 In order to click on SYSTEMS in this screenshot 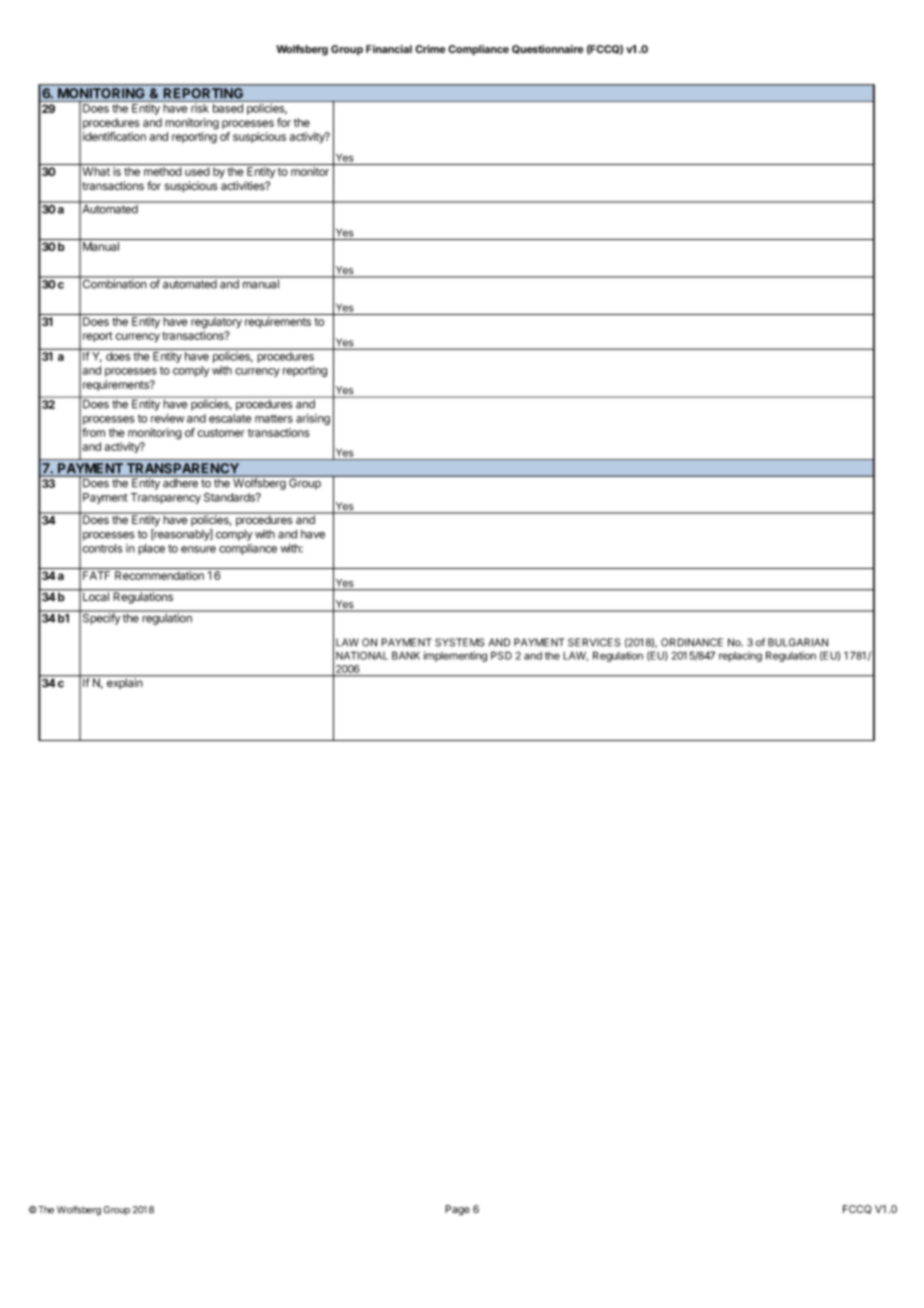, I will do `click(459, 642)`.
